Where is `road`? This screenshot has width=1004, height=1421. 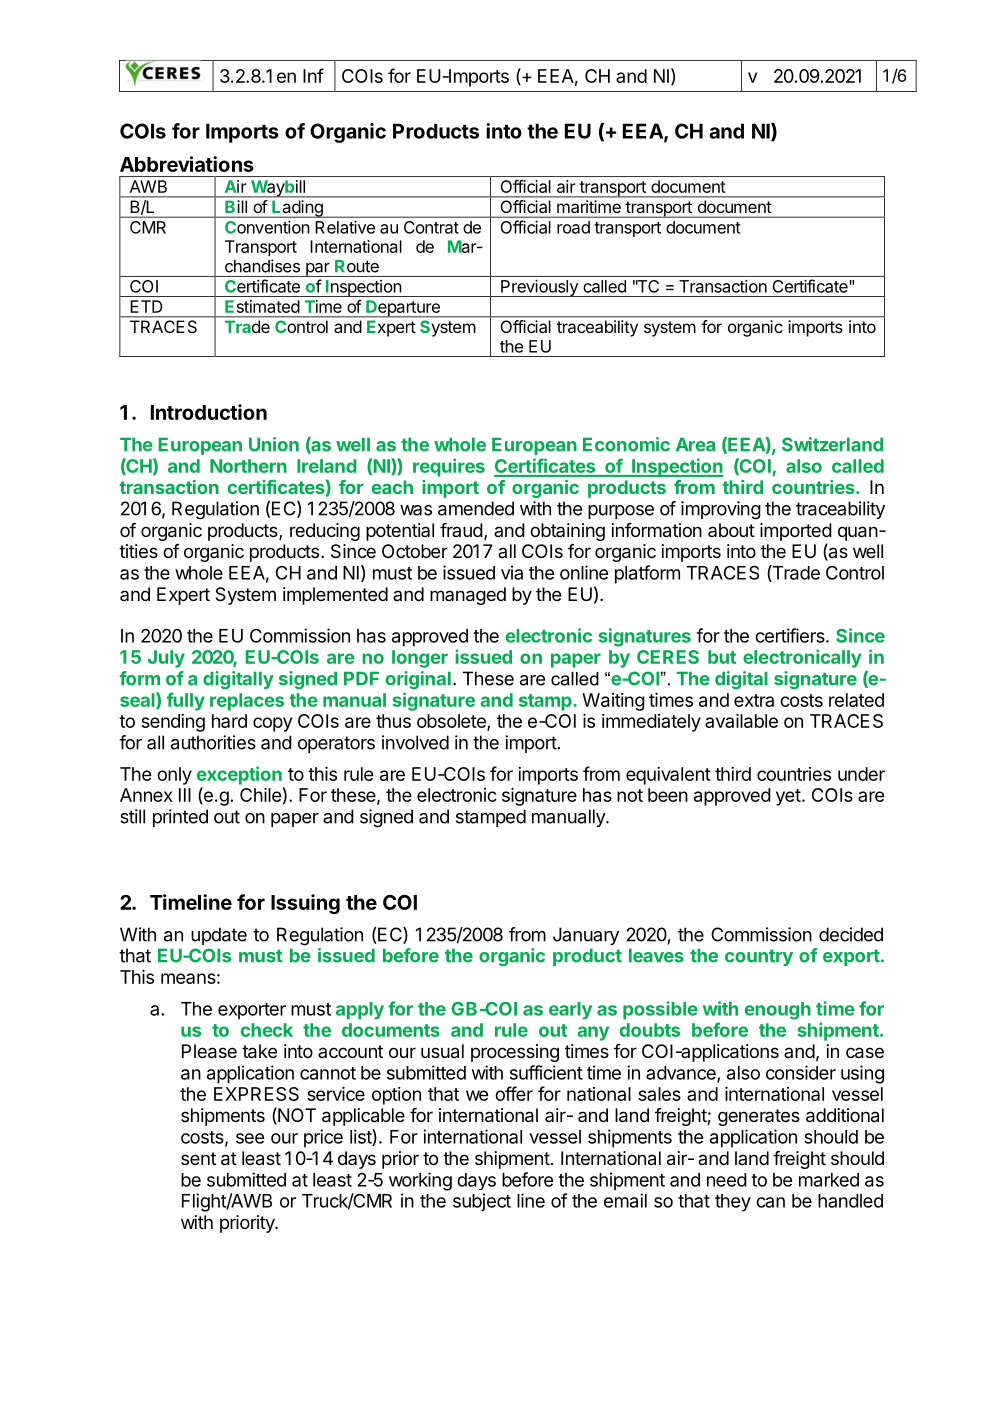
road is located at coordinates (573, 227).
